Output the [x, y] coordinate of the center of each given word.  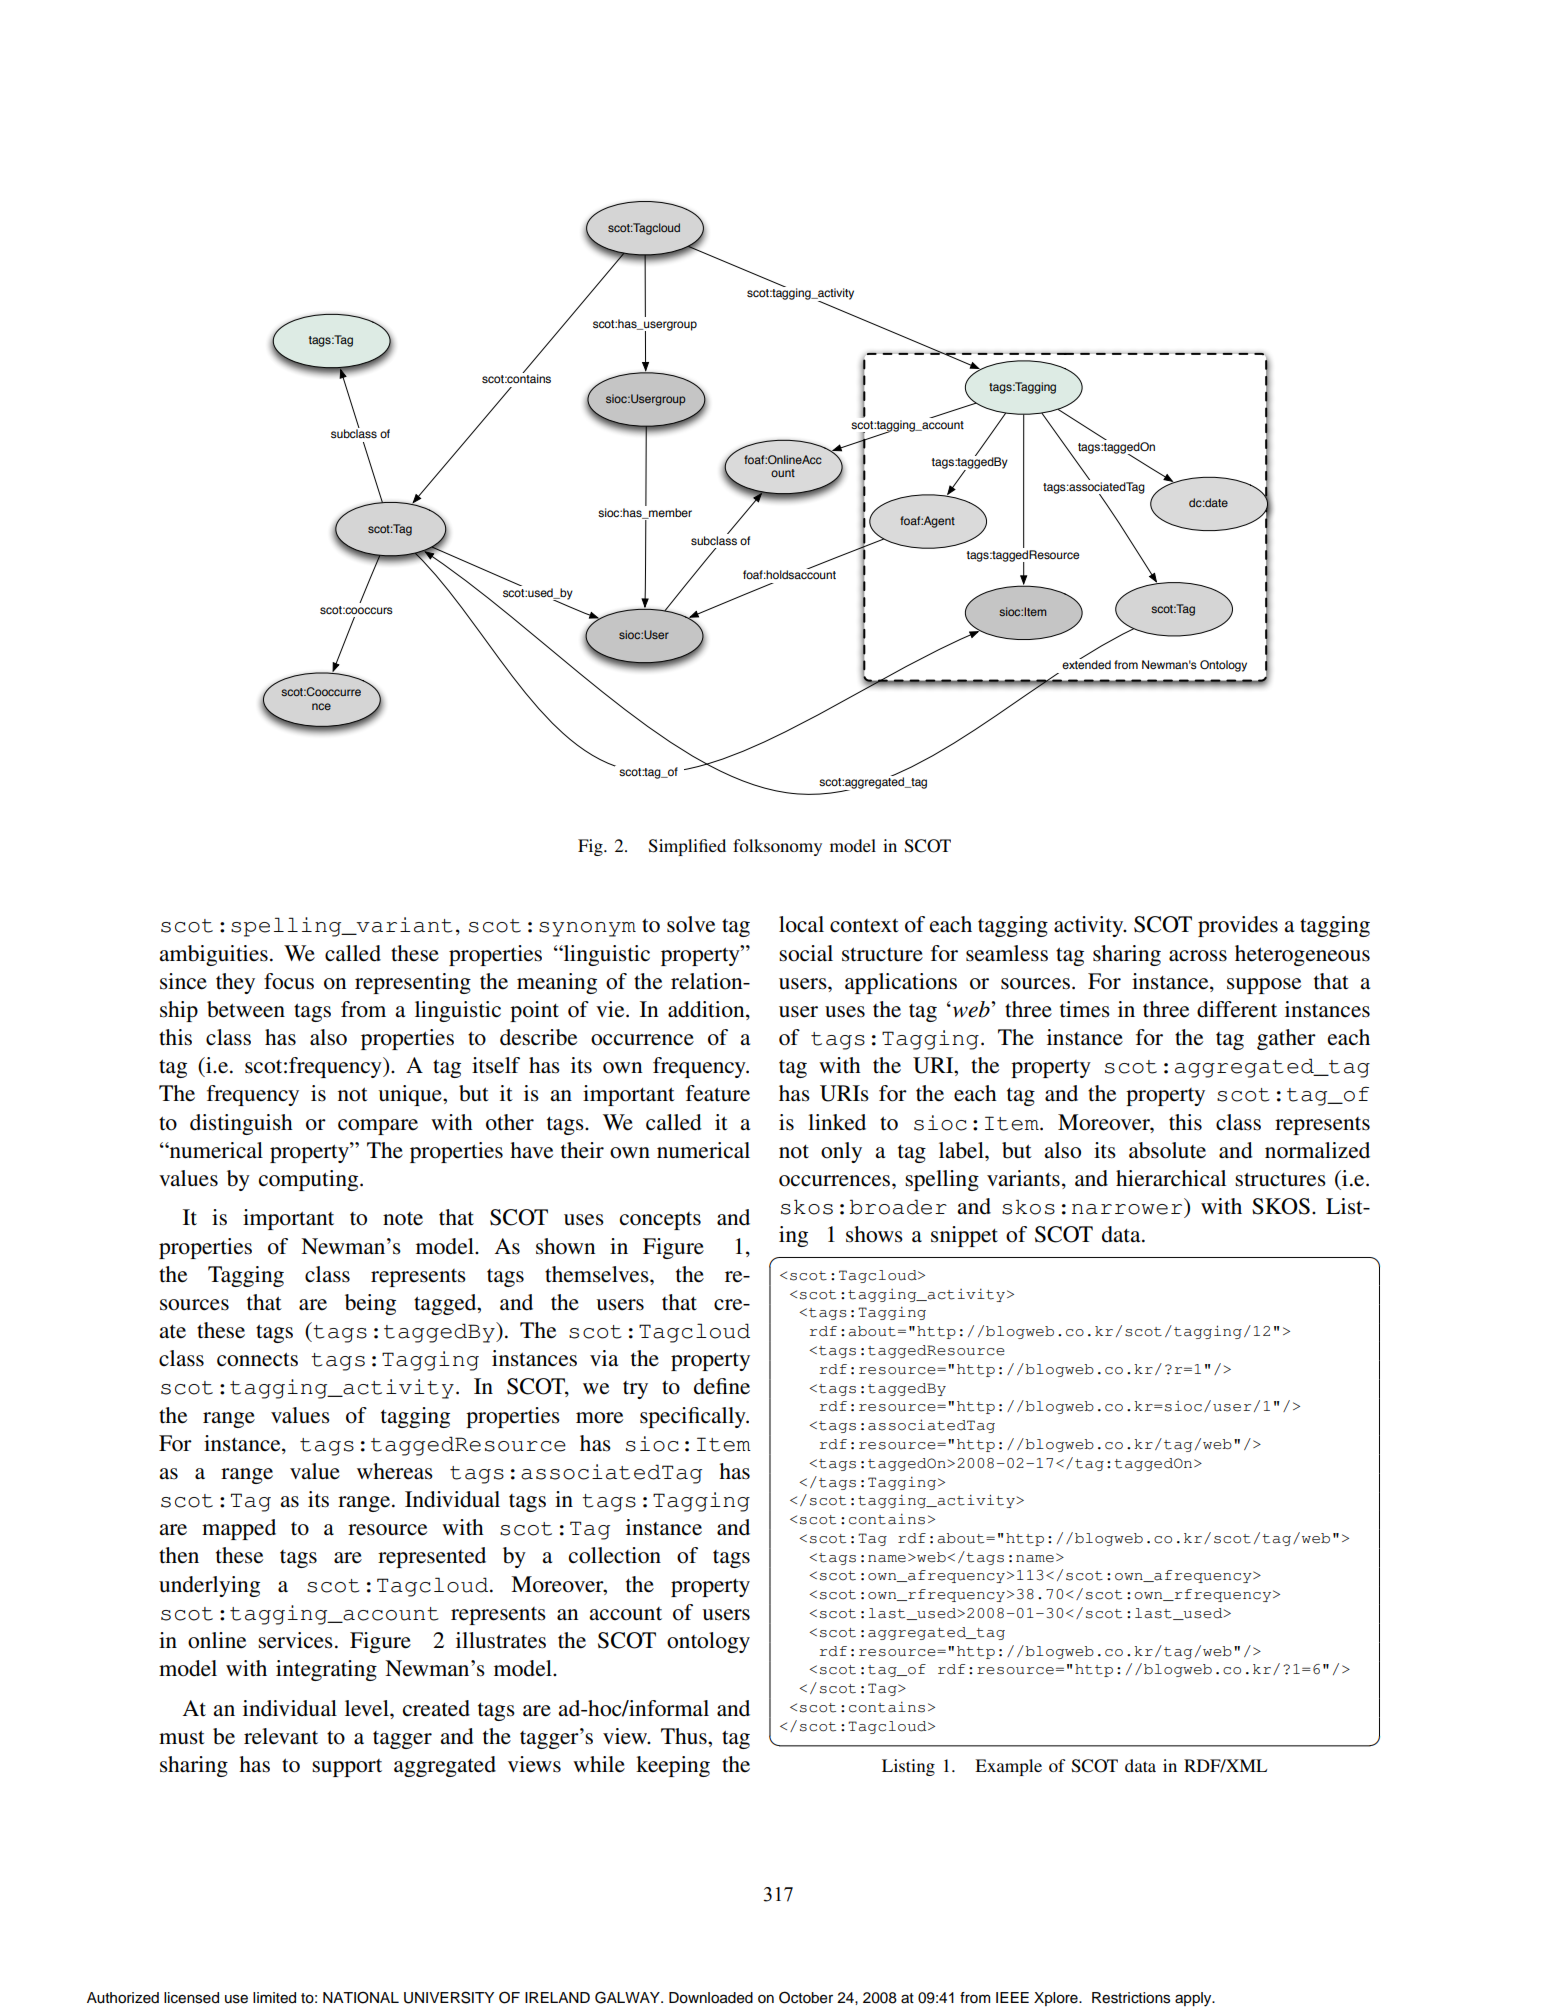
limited [274, 1998]
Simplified [687, 847]
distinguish [241, 1124]
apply [1194, 1999]
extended [1086, 663]
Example [1008, 1767]
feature [718, 1093]
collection [615, 1555]
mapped [239, 1529]
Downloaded [711, 1998]
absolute [1167, 1150]
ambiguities [213, 955]
